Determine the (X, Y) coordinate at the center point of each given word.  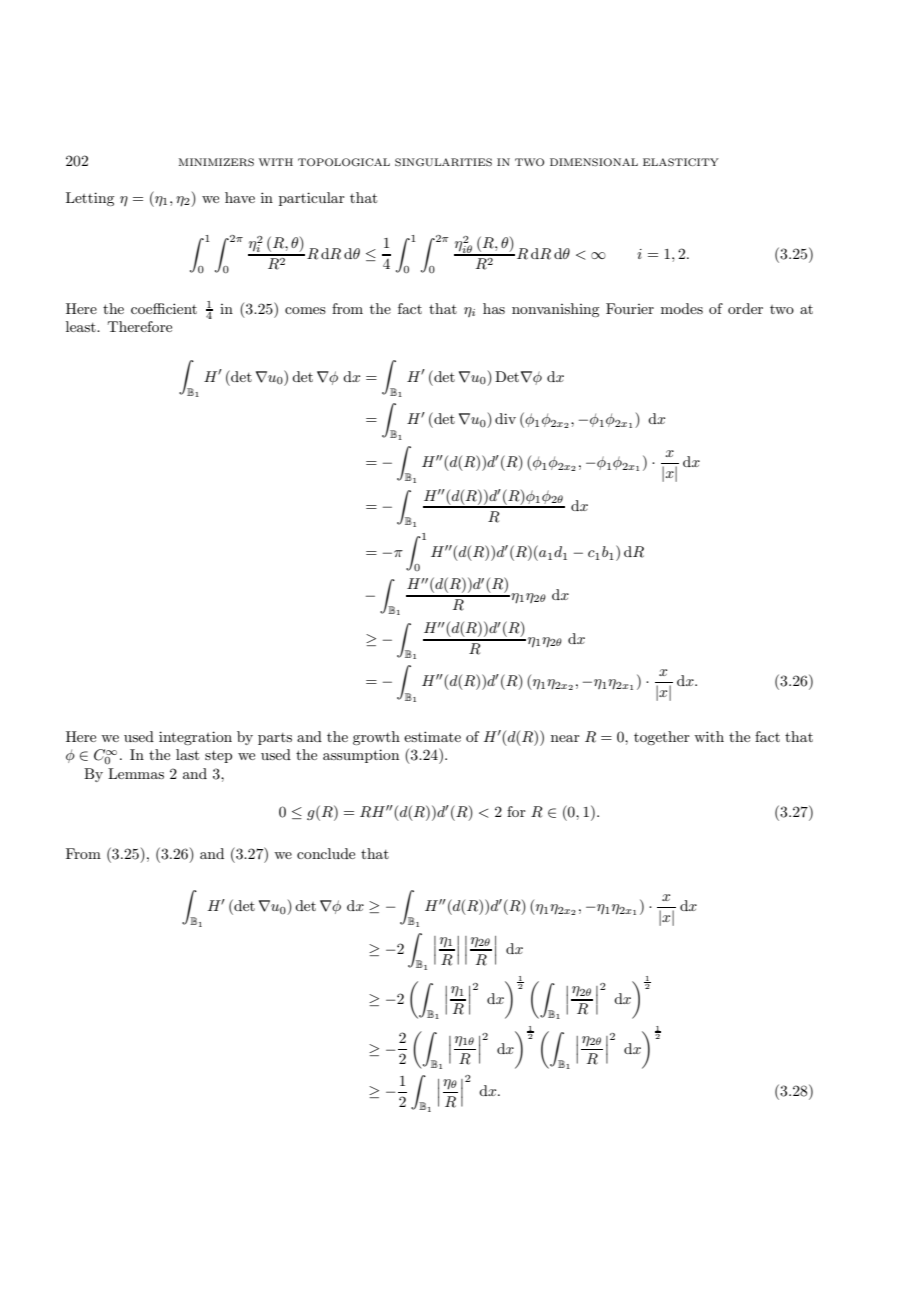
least (82, 326)
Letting (90, 199)
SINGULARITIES (443, 162)
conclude (326, 853)
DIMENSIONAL (594, 162)
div (505, 418)
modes (682, 308)
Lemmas (136, 773)
